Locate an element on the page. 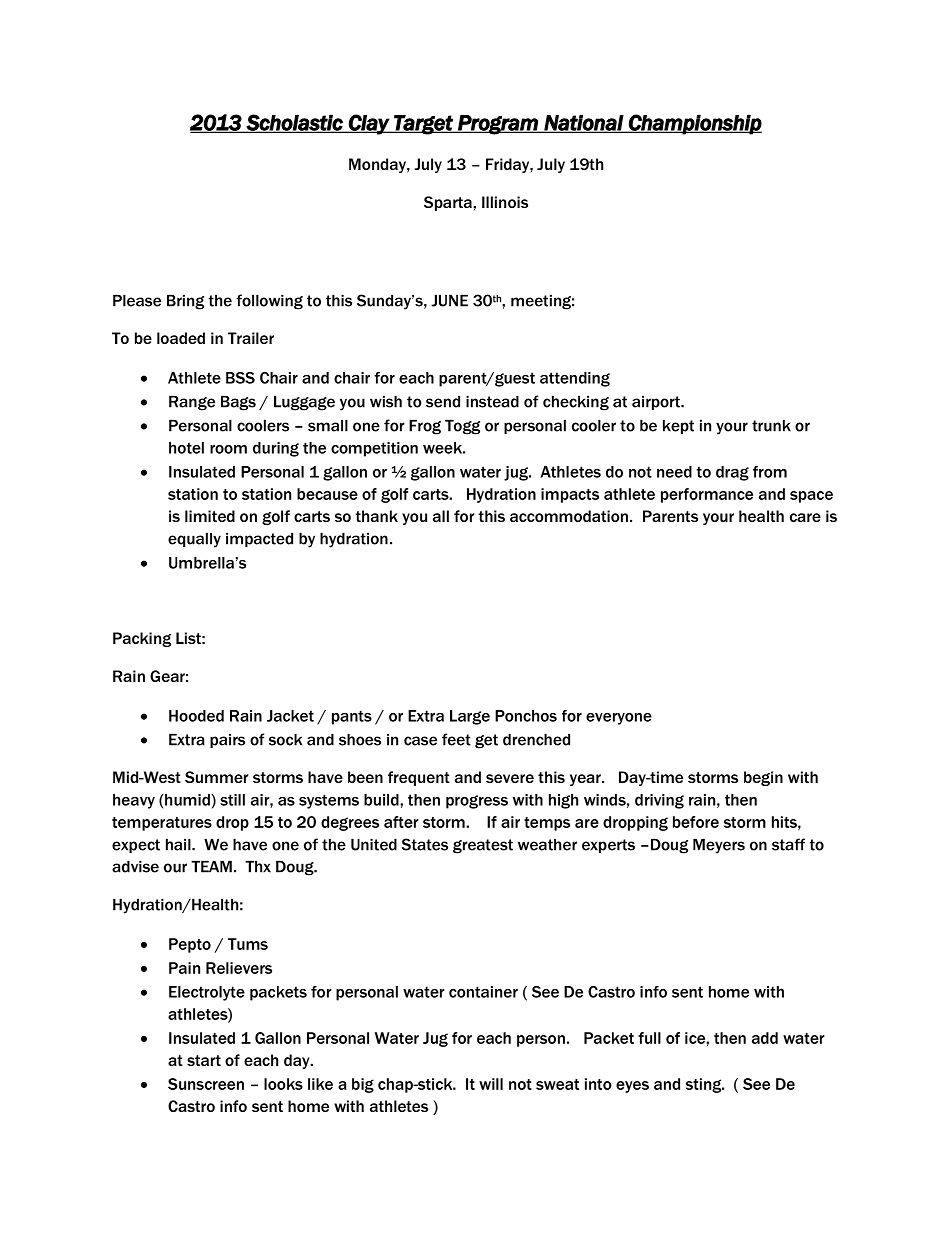  Packing is located at coordinates (142, 639).
